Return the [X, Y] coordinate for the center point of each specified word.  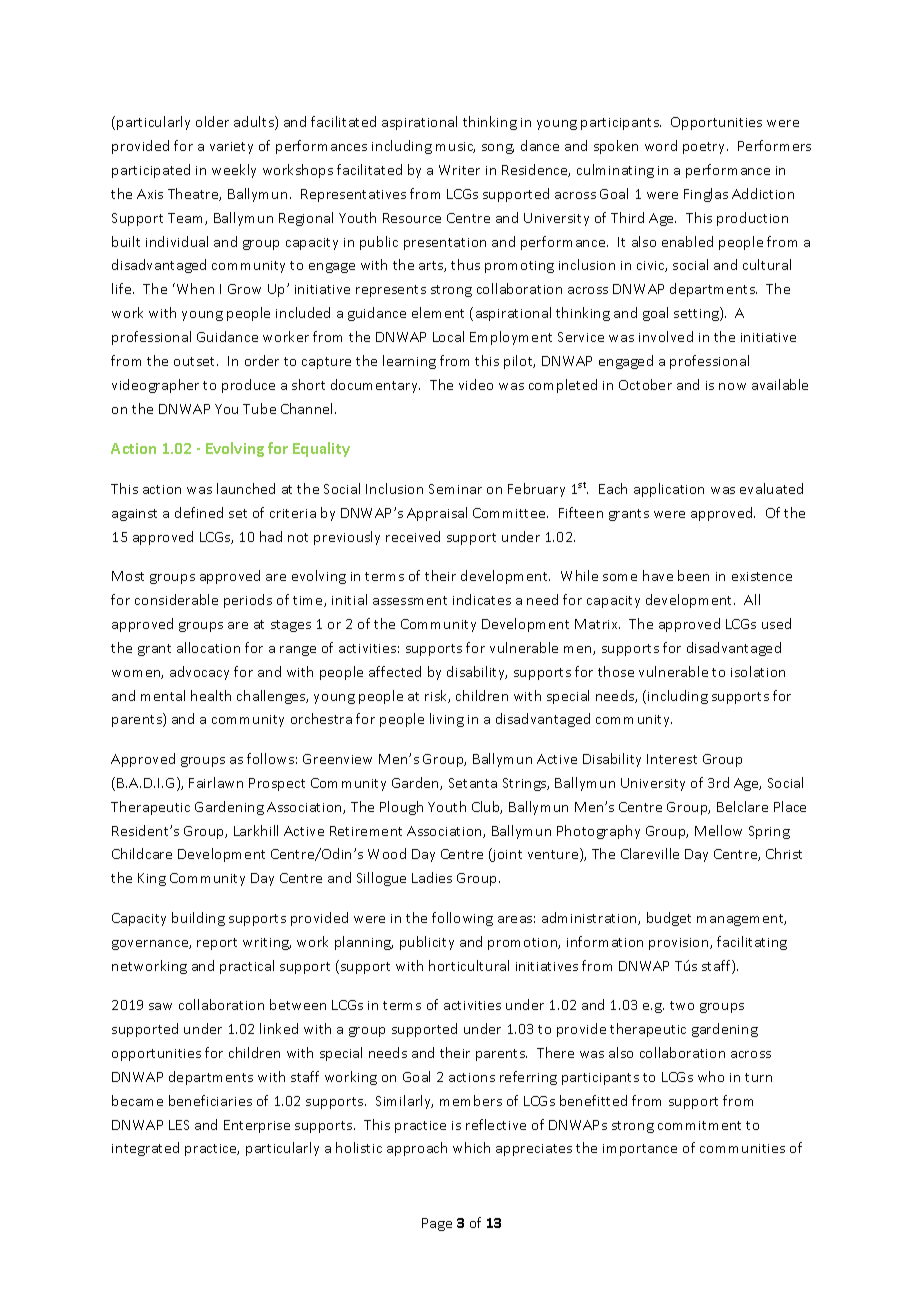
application [669, 490]
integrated [145, 1149]
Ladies [432, 877]
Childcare [142, 853]
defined [199, 512]
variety [231, 148]
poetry [705, 148]
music [455, 147]
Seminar [455, 489]
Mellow [718, 830]
